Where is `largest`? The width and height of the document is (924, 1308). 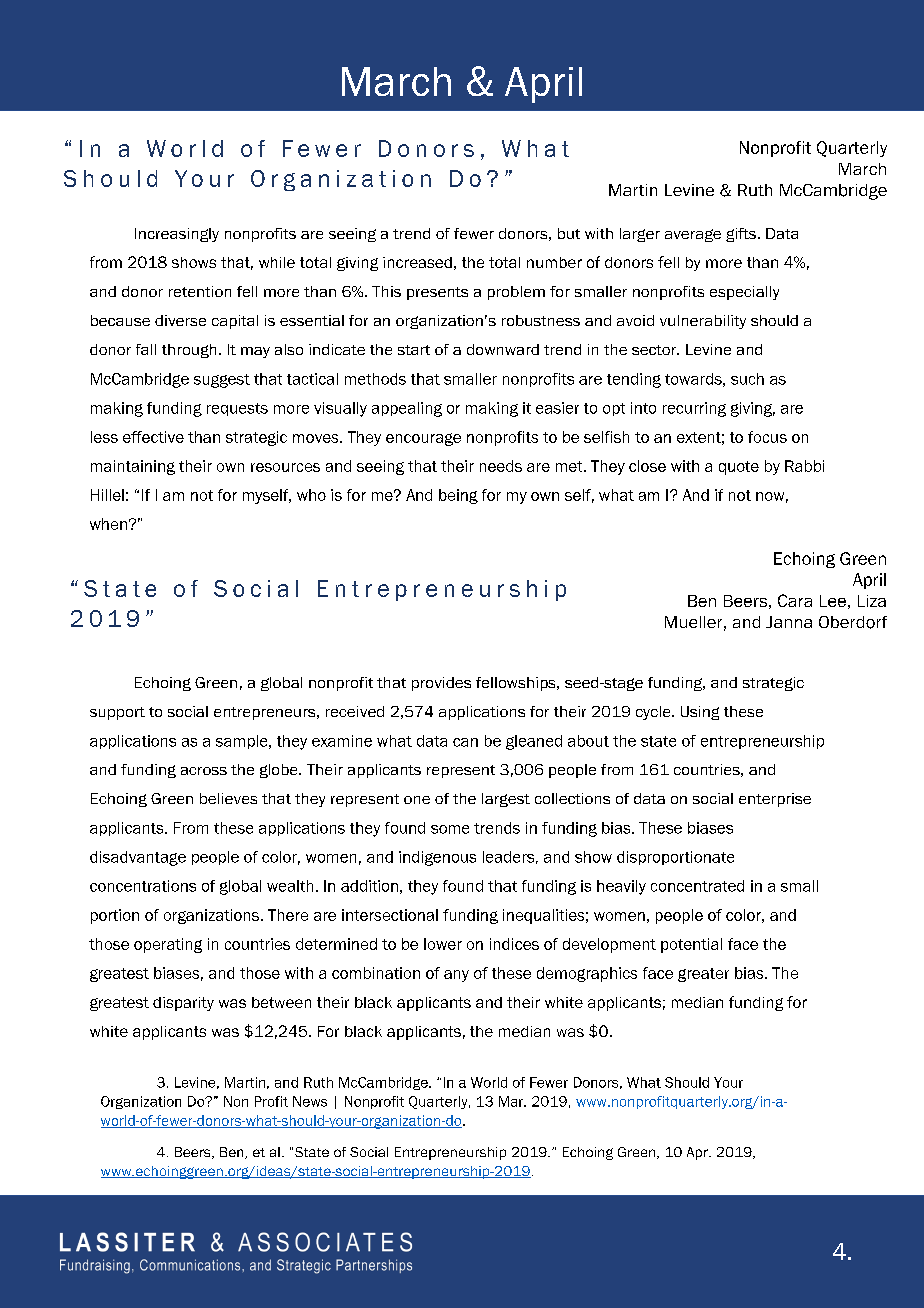
largest is located at coordinates (506, 800).
